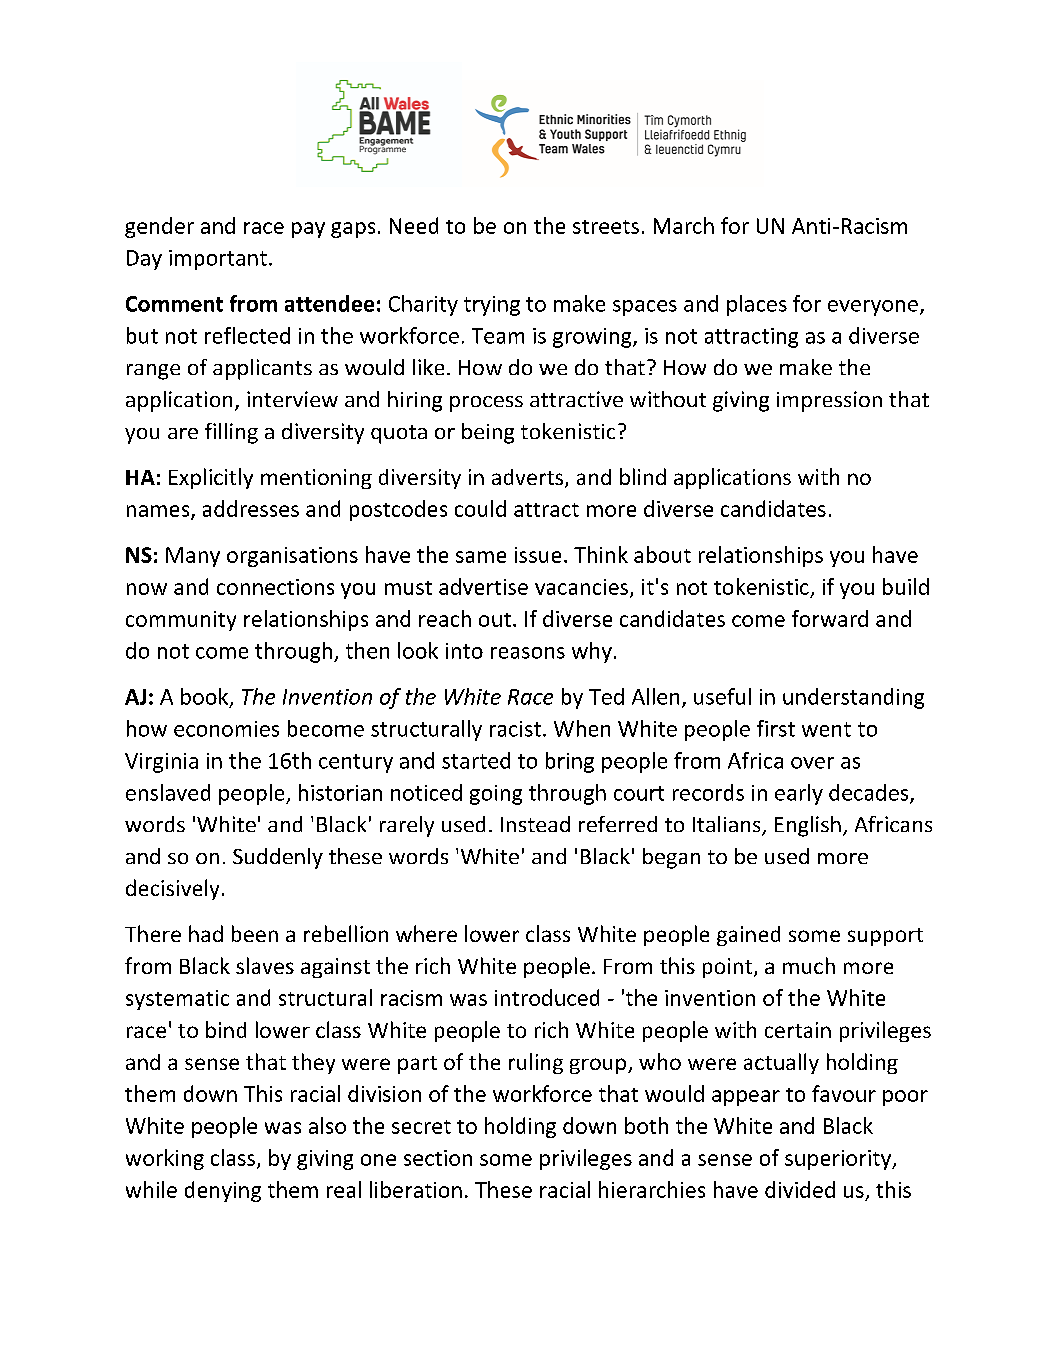 The height and width of the screenshot is (1372, 1060). I want to click on where, so click(426, 933).
